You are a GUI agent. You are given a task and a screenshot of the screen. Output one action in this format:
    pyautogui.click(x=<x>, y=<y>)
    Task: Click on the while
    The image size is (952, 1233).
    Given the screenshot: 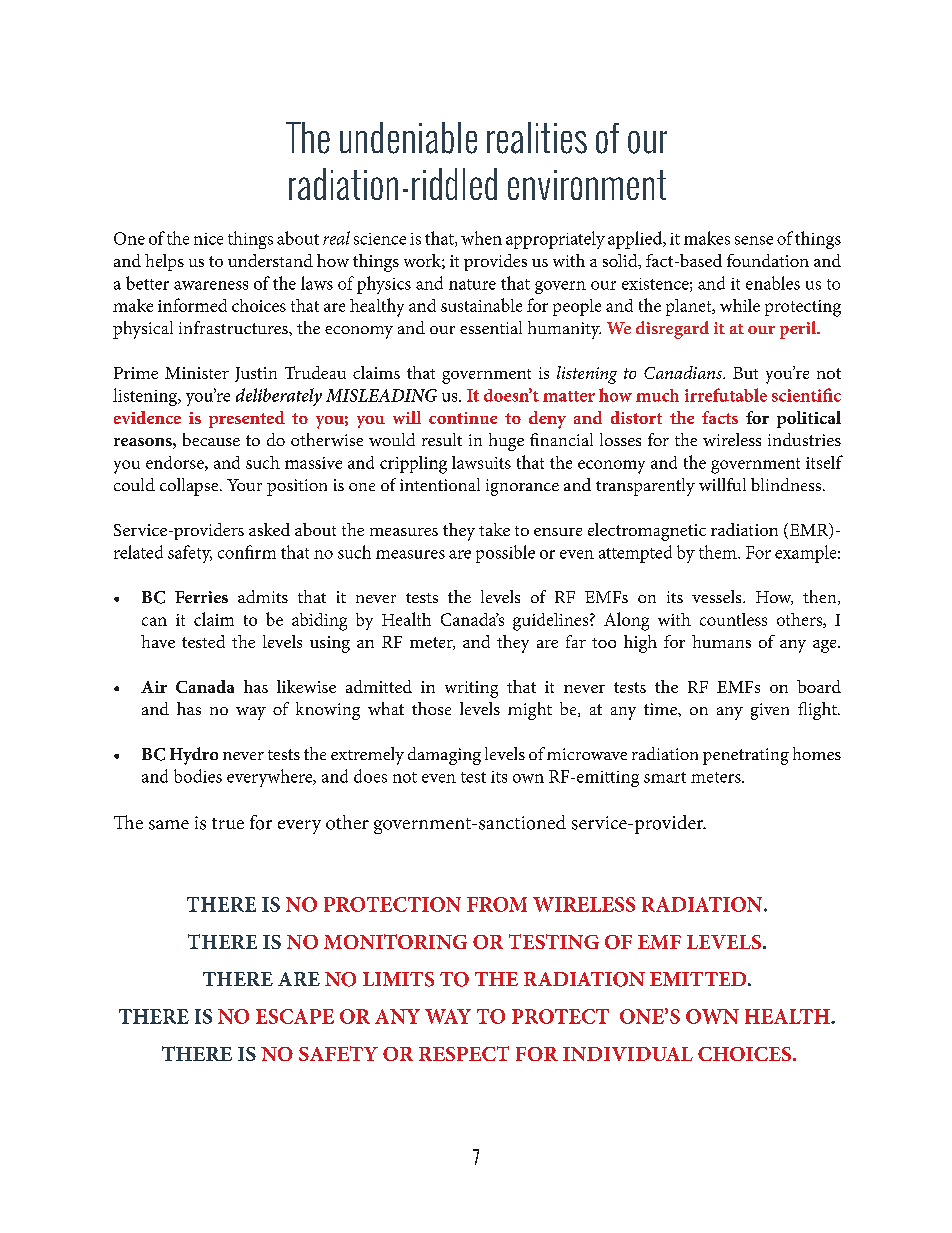 What is the action you would take?
    pyautogui.click(x=740, y=305)
